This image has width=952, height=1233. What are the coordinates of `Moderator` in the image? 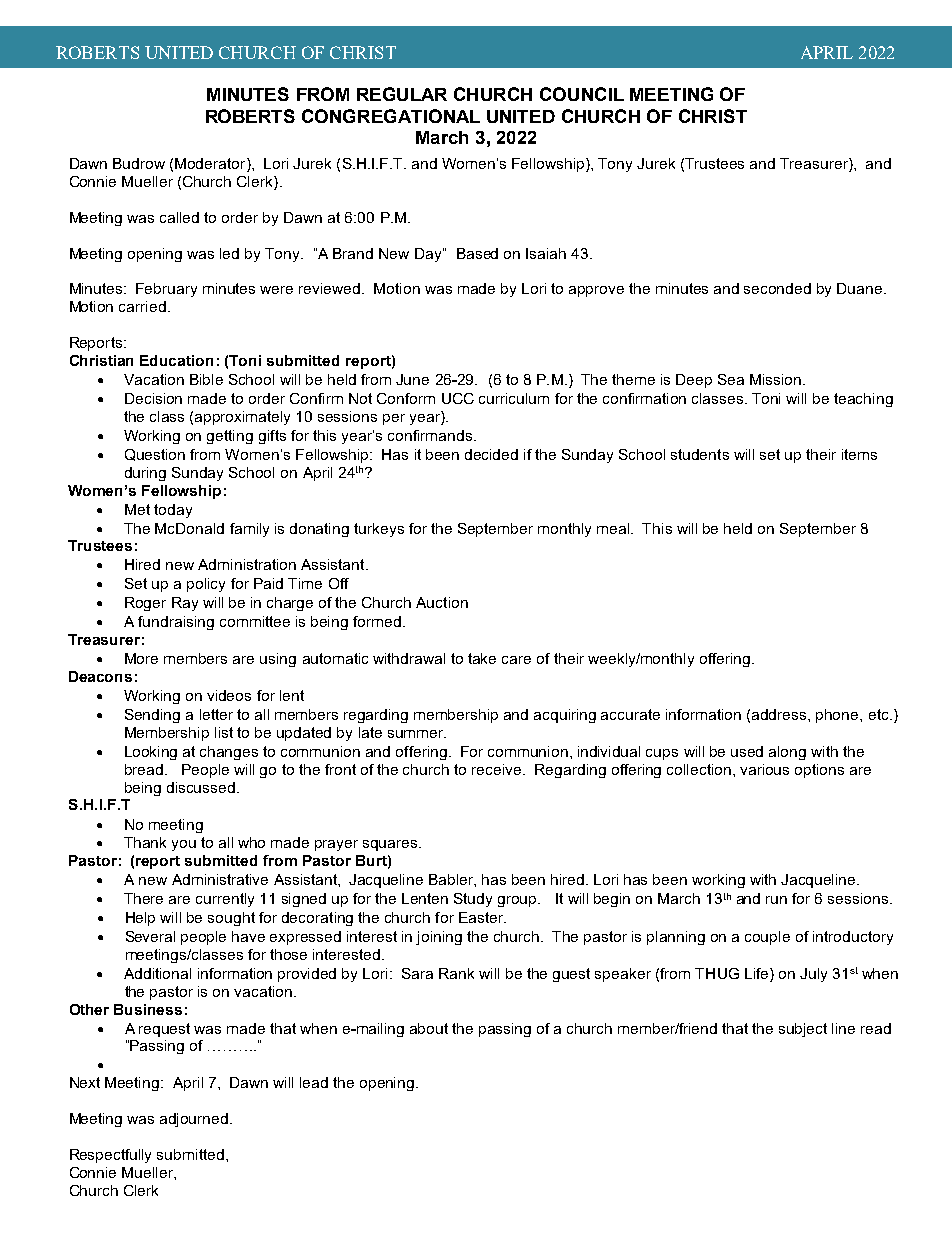 It's located at (211, 165).
